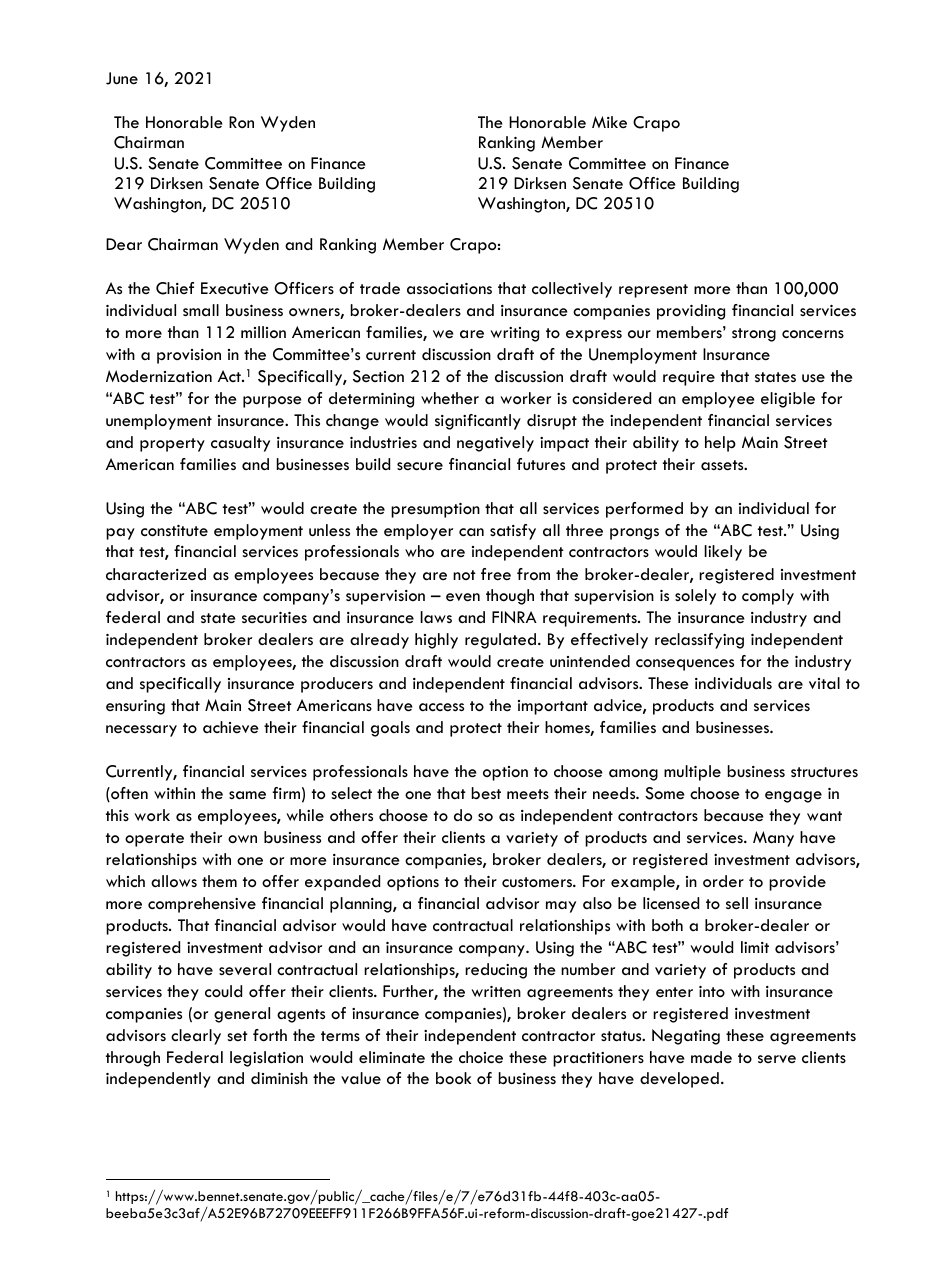 This screenshot has width=952, height=1272. Describe the element at coordinates (172, 445) in the screenshot. I see `property` at that location.
